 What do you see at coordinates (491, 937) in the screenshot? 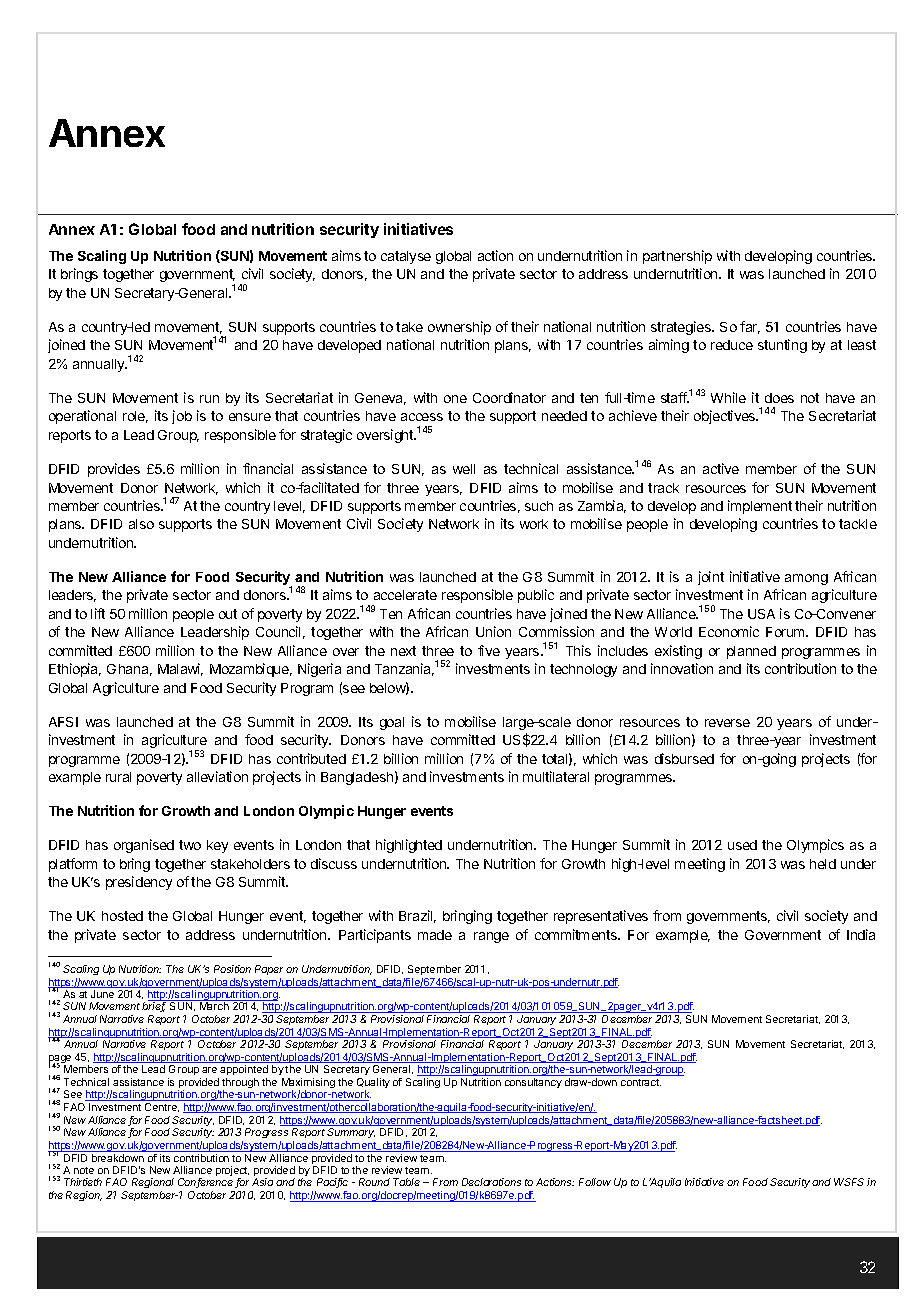
I see `range` at bounding box center [491, 937].
